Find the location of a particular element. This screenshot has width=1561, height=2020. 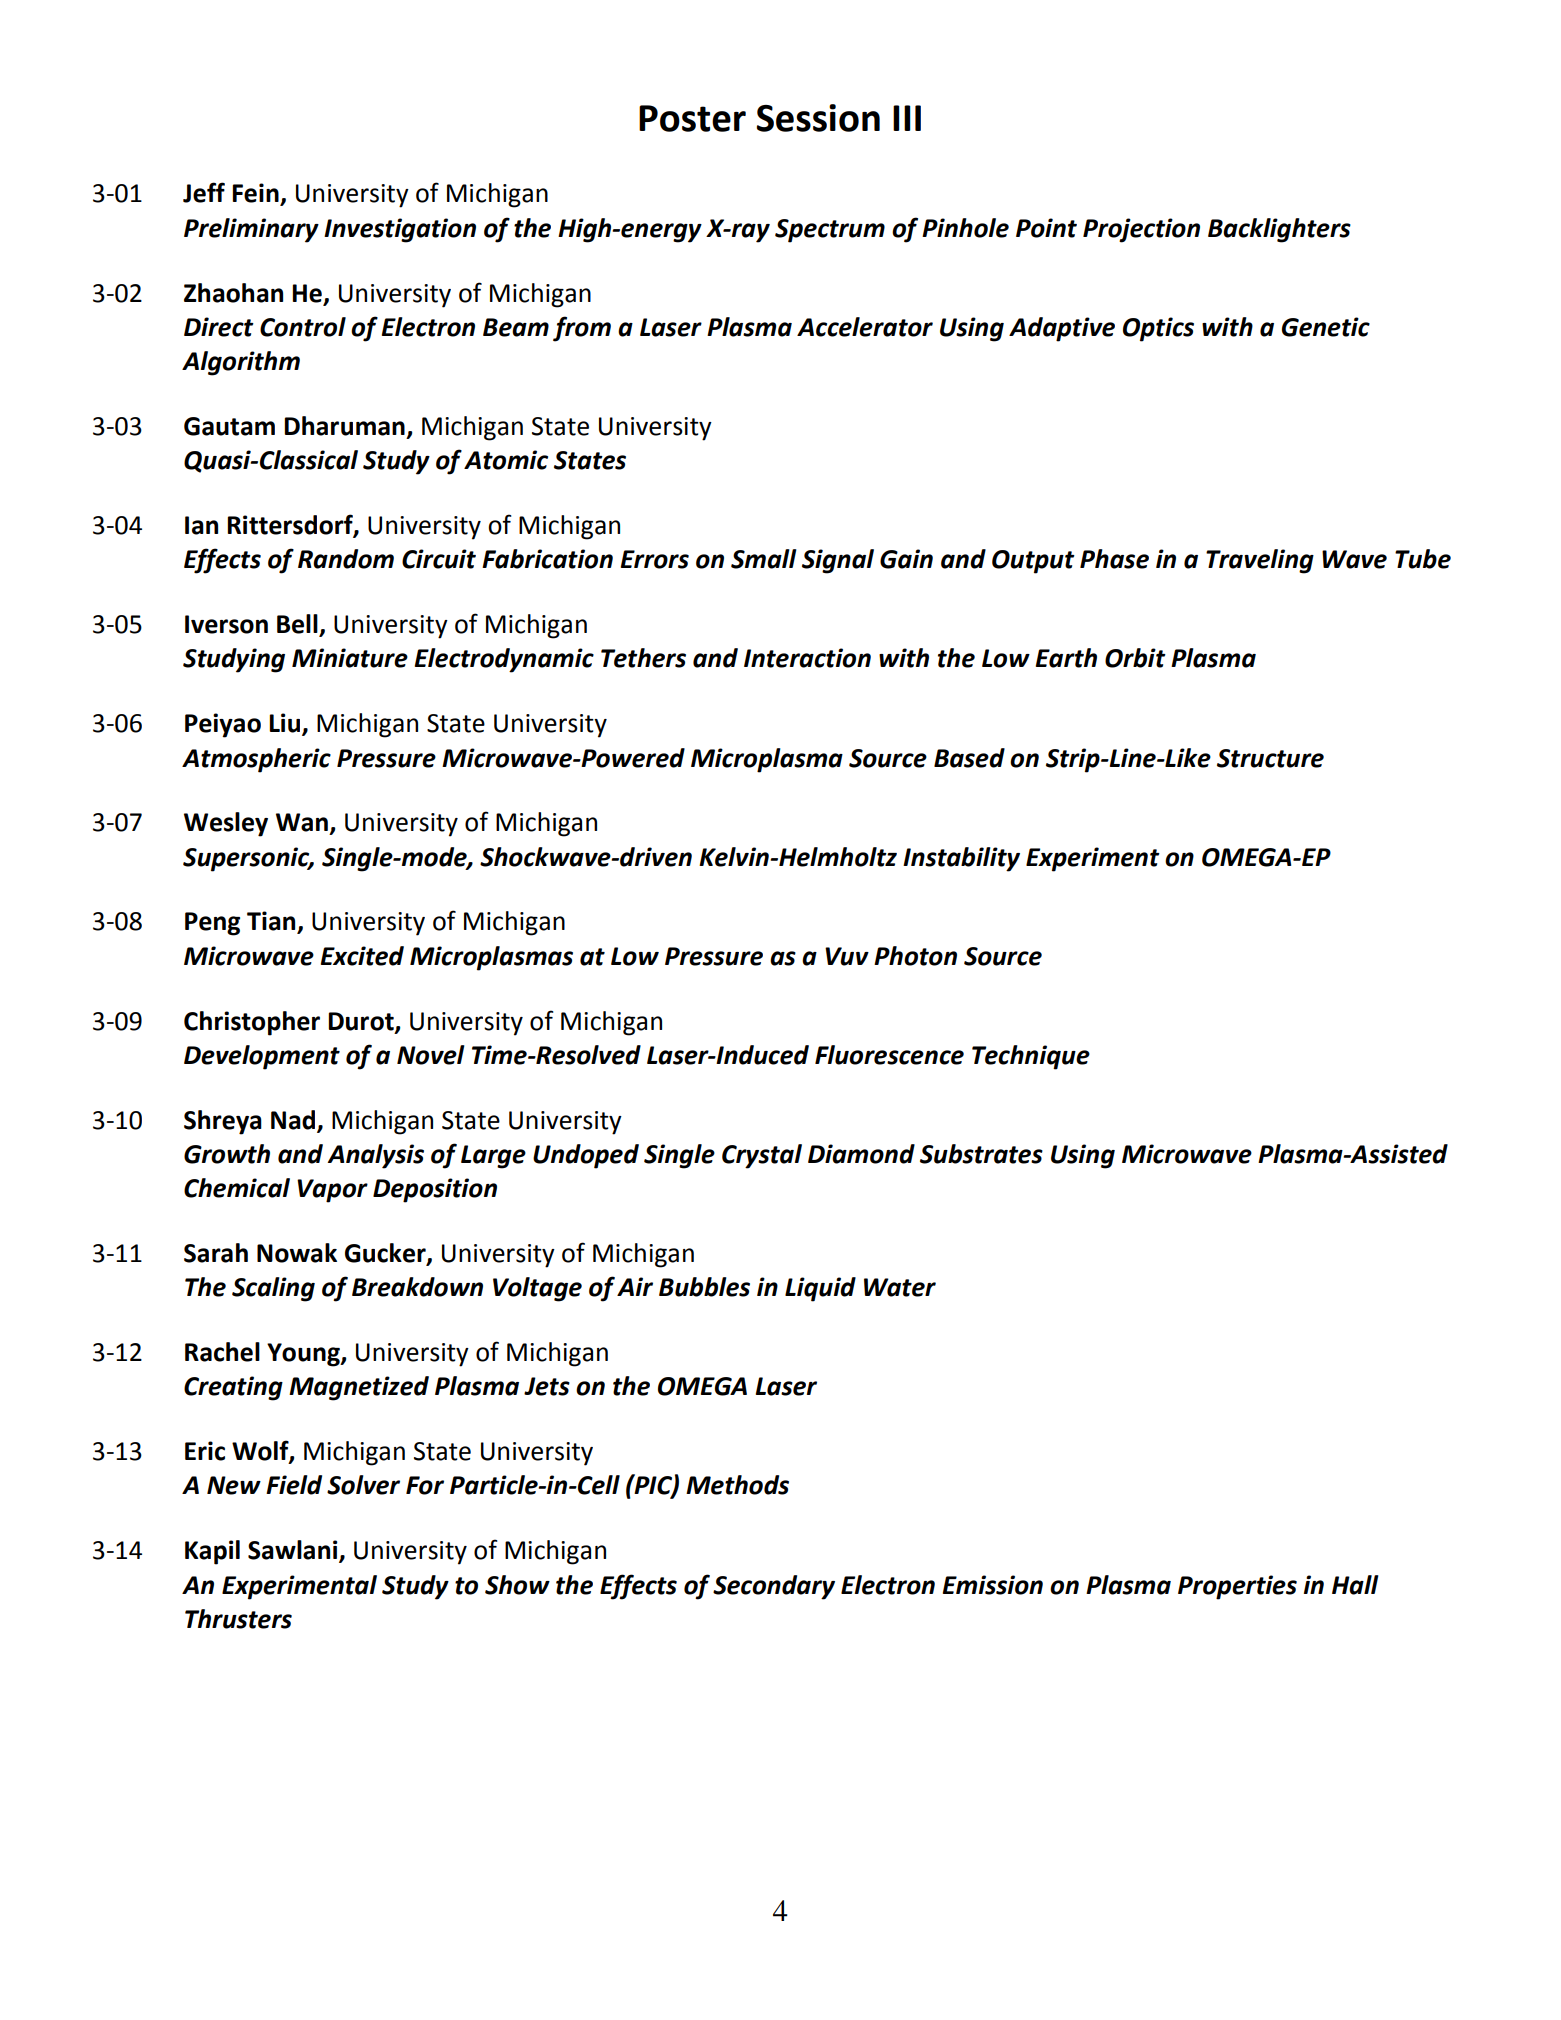

Properties is located at coordinates (1237, 1587).
